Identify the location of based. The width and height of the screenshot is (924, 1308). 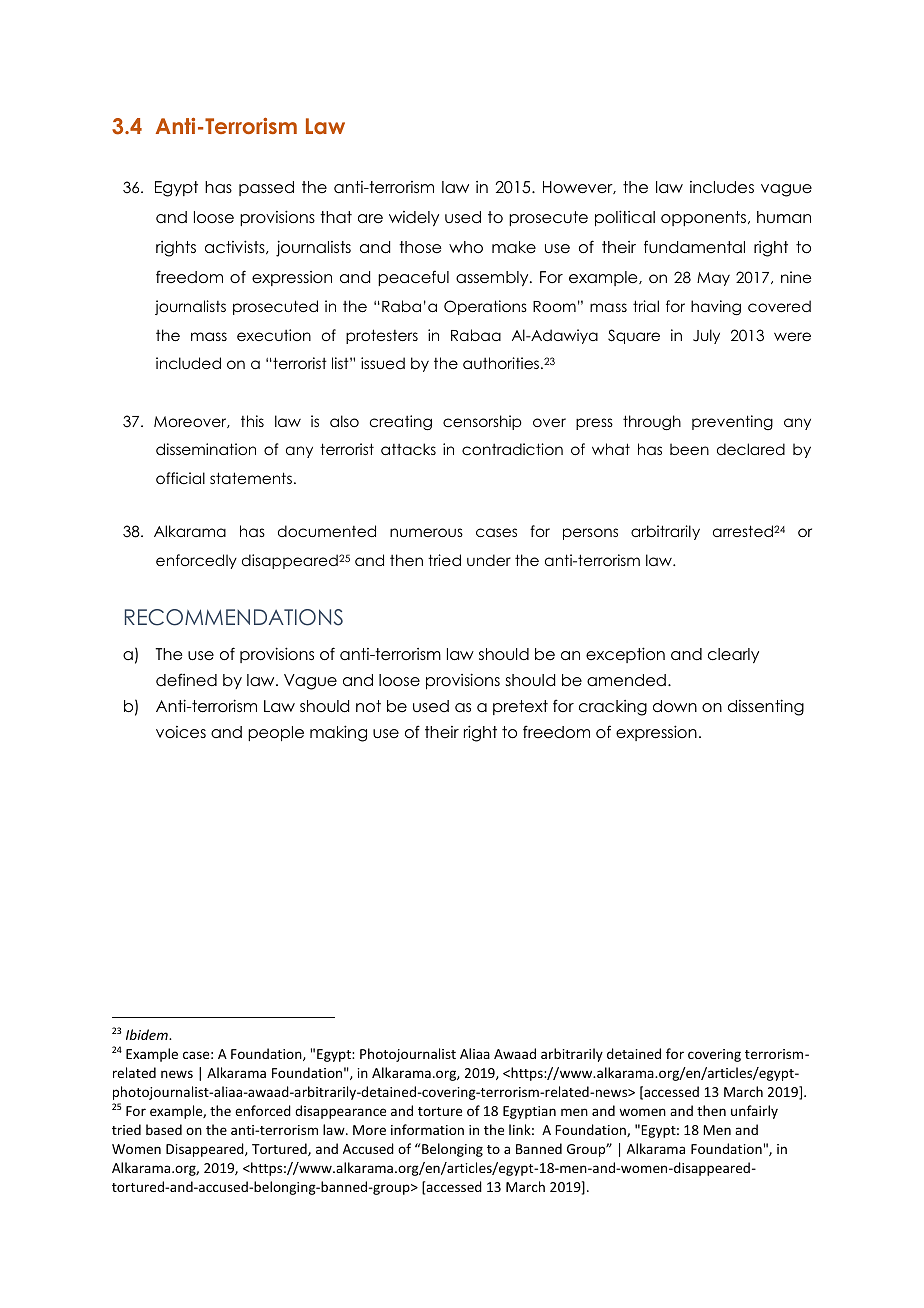
(164, 1129).
